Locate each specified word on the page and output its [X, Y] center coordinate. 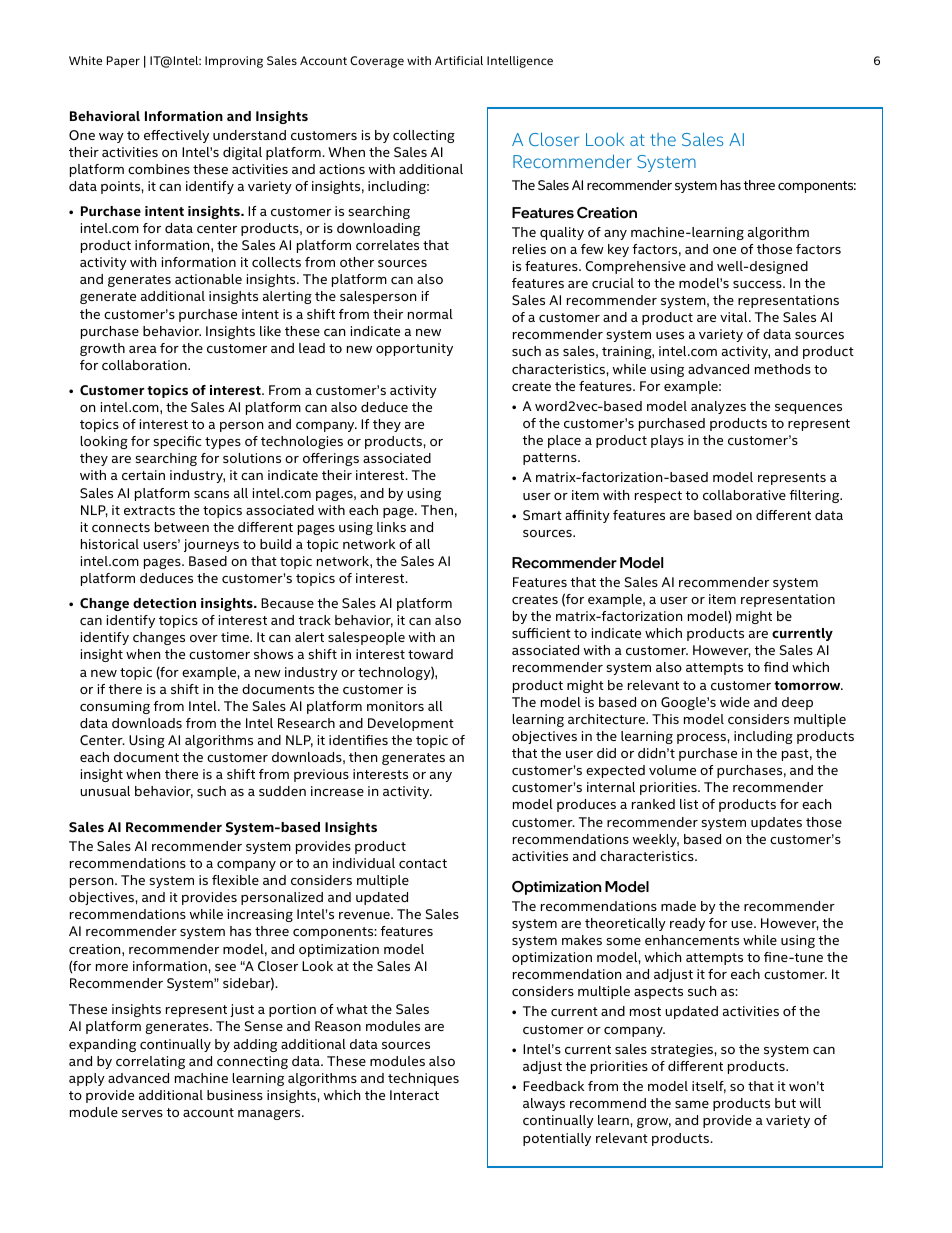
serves [142, 1113]
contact [423, 863]
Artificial [459, 60]
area [143, 349]
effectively [176, 136]
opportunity [414, 349]
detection [164, 603]
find [776, 667]
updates [776, 823]
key [618, 250]
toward [430, 654]
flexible [235, 880]
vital [735, 317]
